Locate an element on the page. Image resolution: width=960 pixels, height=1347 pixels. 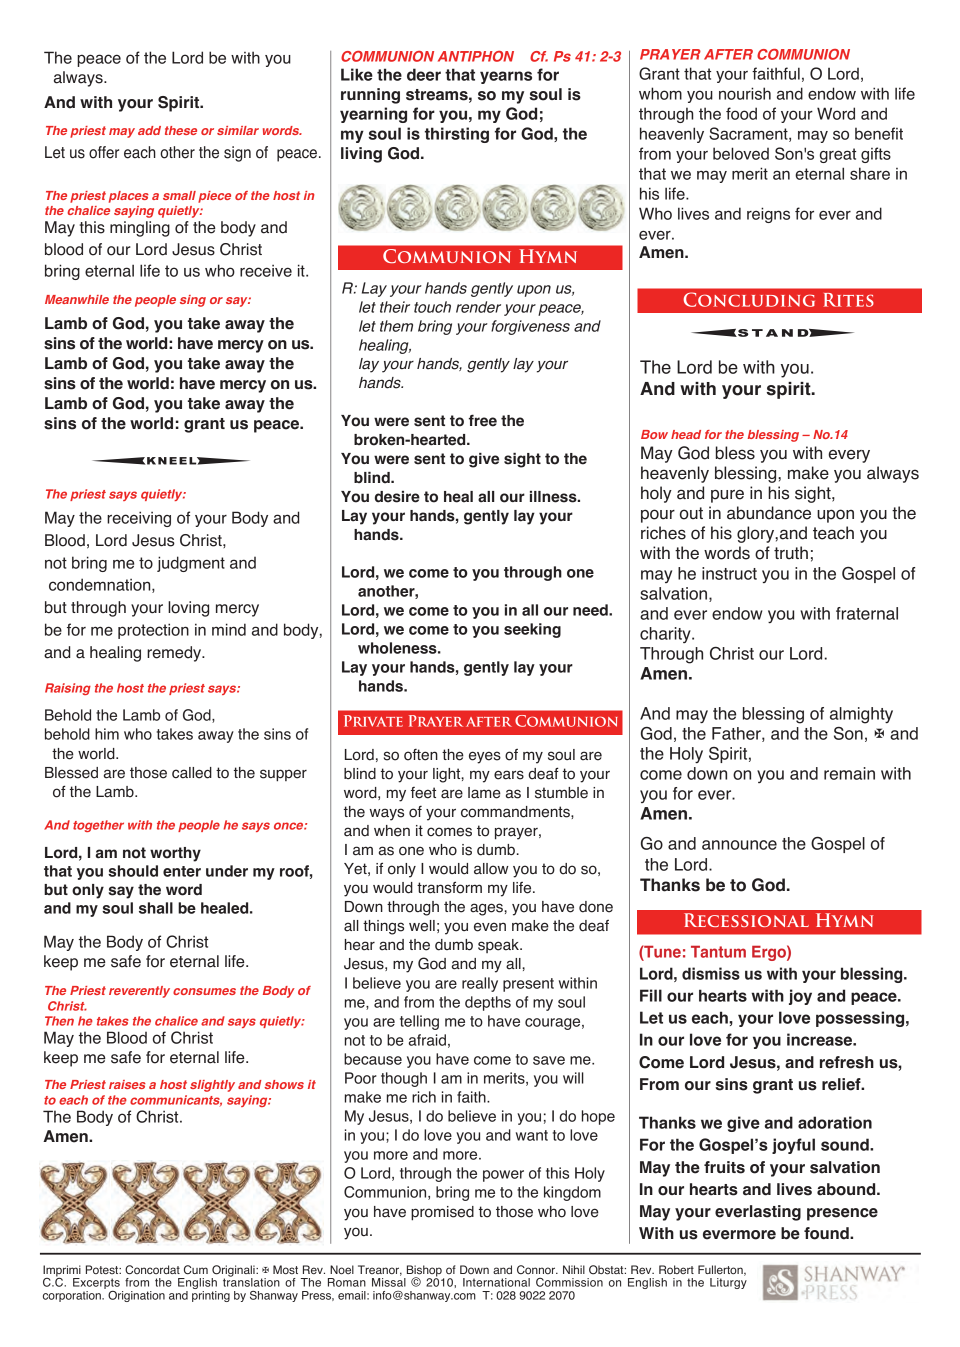
thirsting is located at coordinates (457, 135).
